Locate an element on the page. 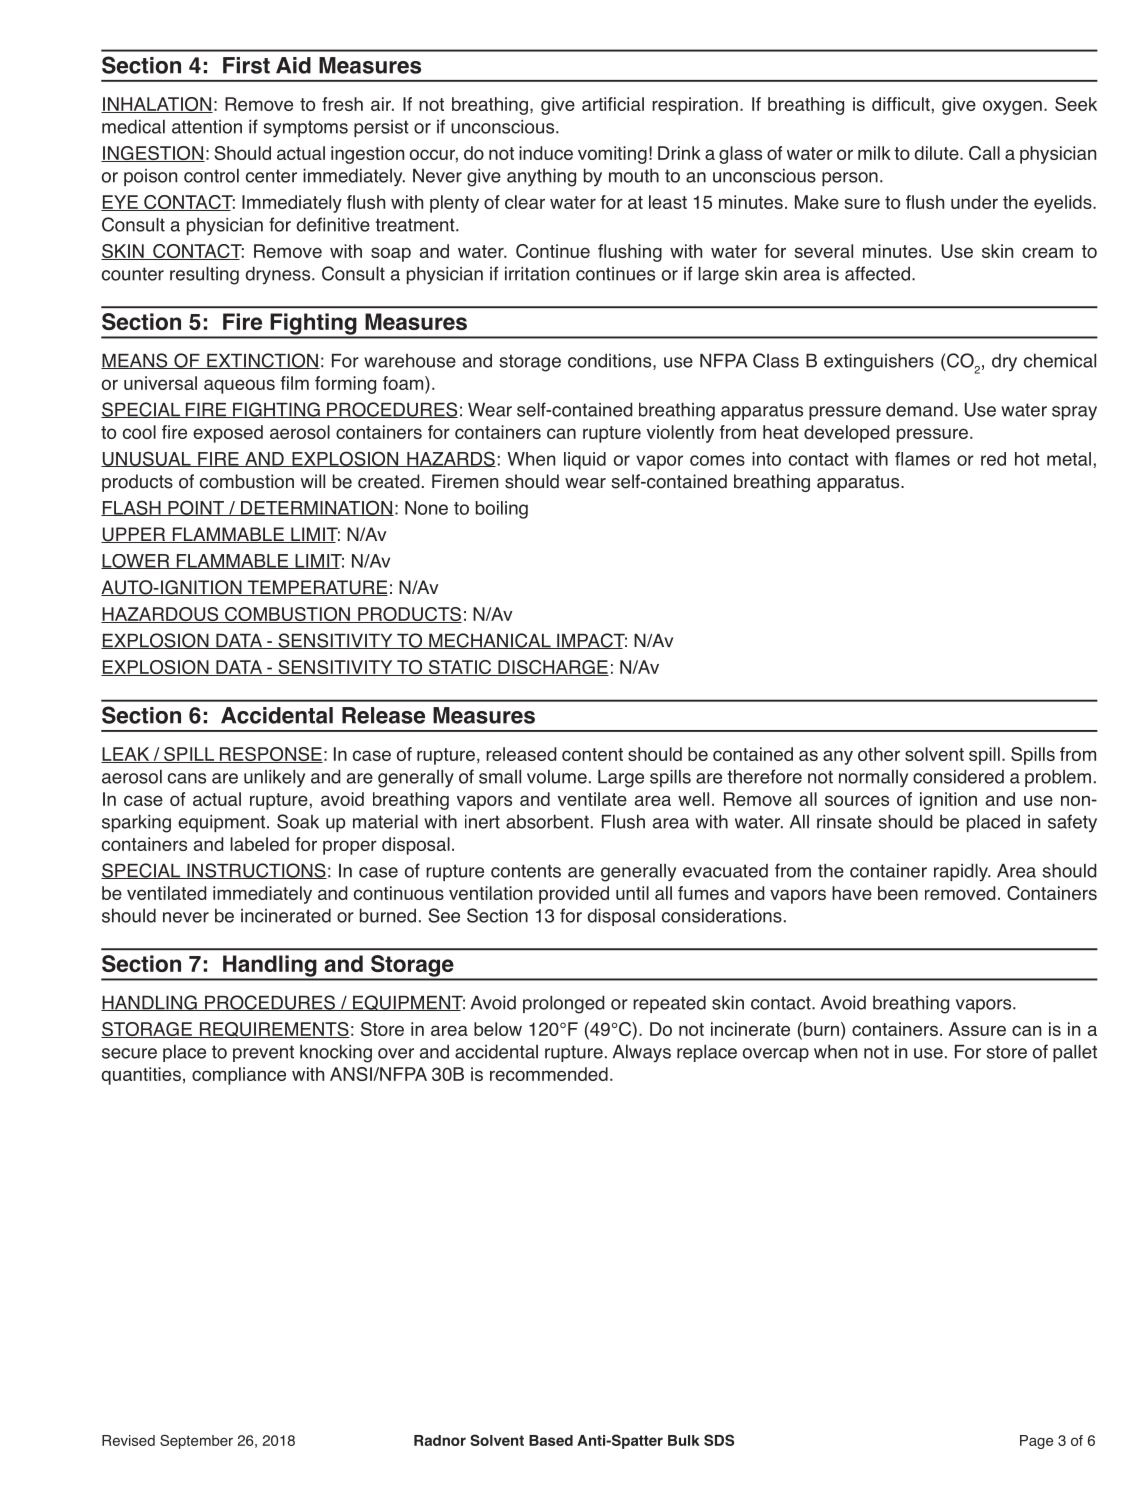 The image size is (1148, 1485). attention is located at coordinates (207, 127).
